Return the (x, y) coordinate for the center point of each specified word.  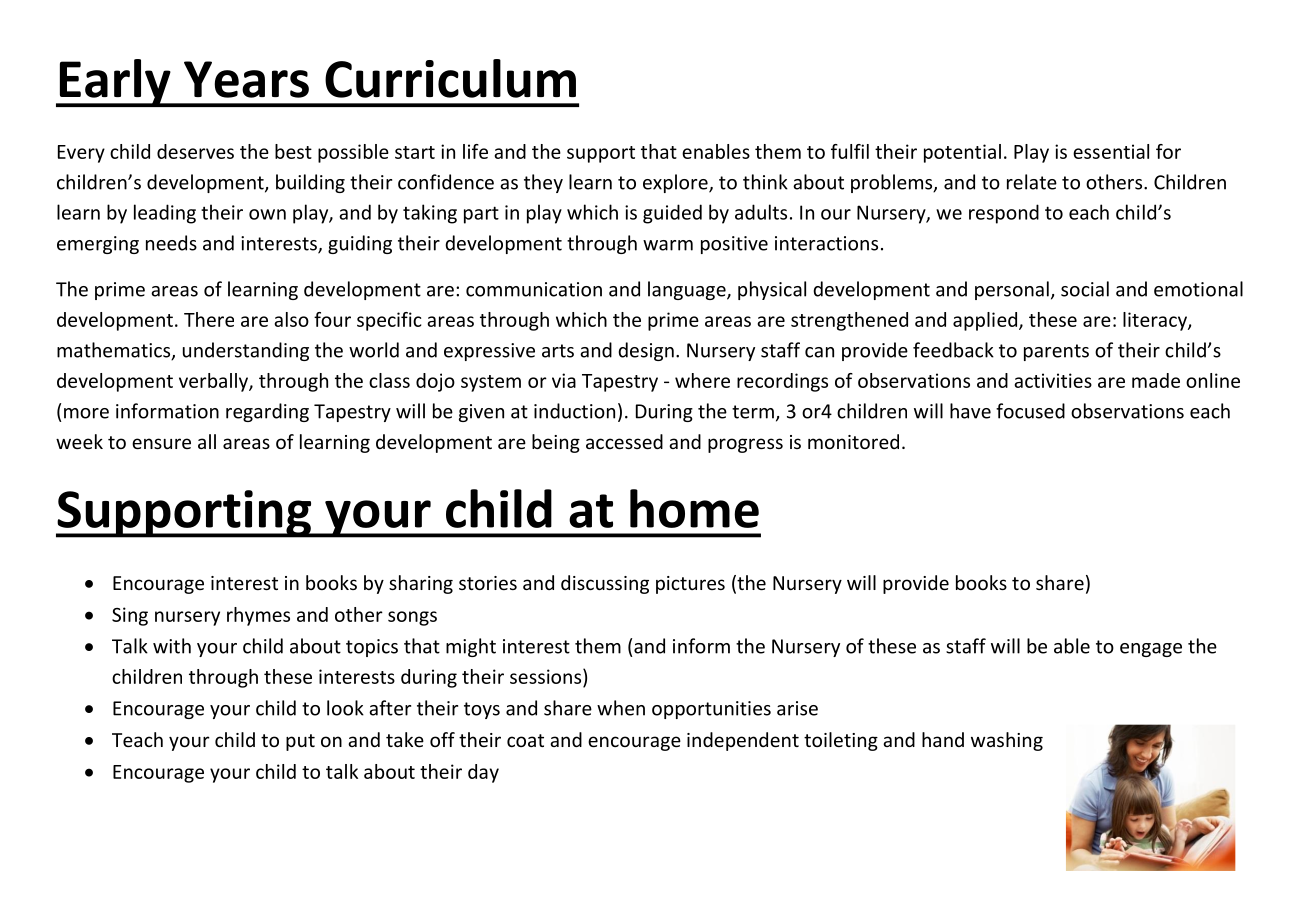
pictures (690, 585)
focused (1030, 411)
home (694, 508)
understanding (246, 351)
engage (1151, 650)
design (646, 351)
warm (668, 245)
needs (171, 243)
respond (1004, 214)
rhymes (258, 616)
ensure (161, 443)
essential (1111, 151)
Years (246, 79)
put (300, 742)
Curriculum (450, 78)
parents (1056, 352)
